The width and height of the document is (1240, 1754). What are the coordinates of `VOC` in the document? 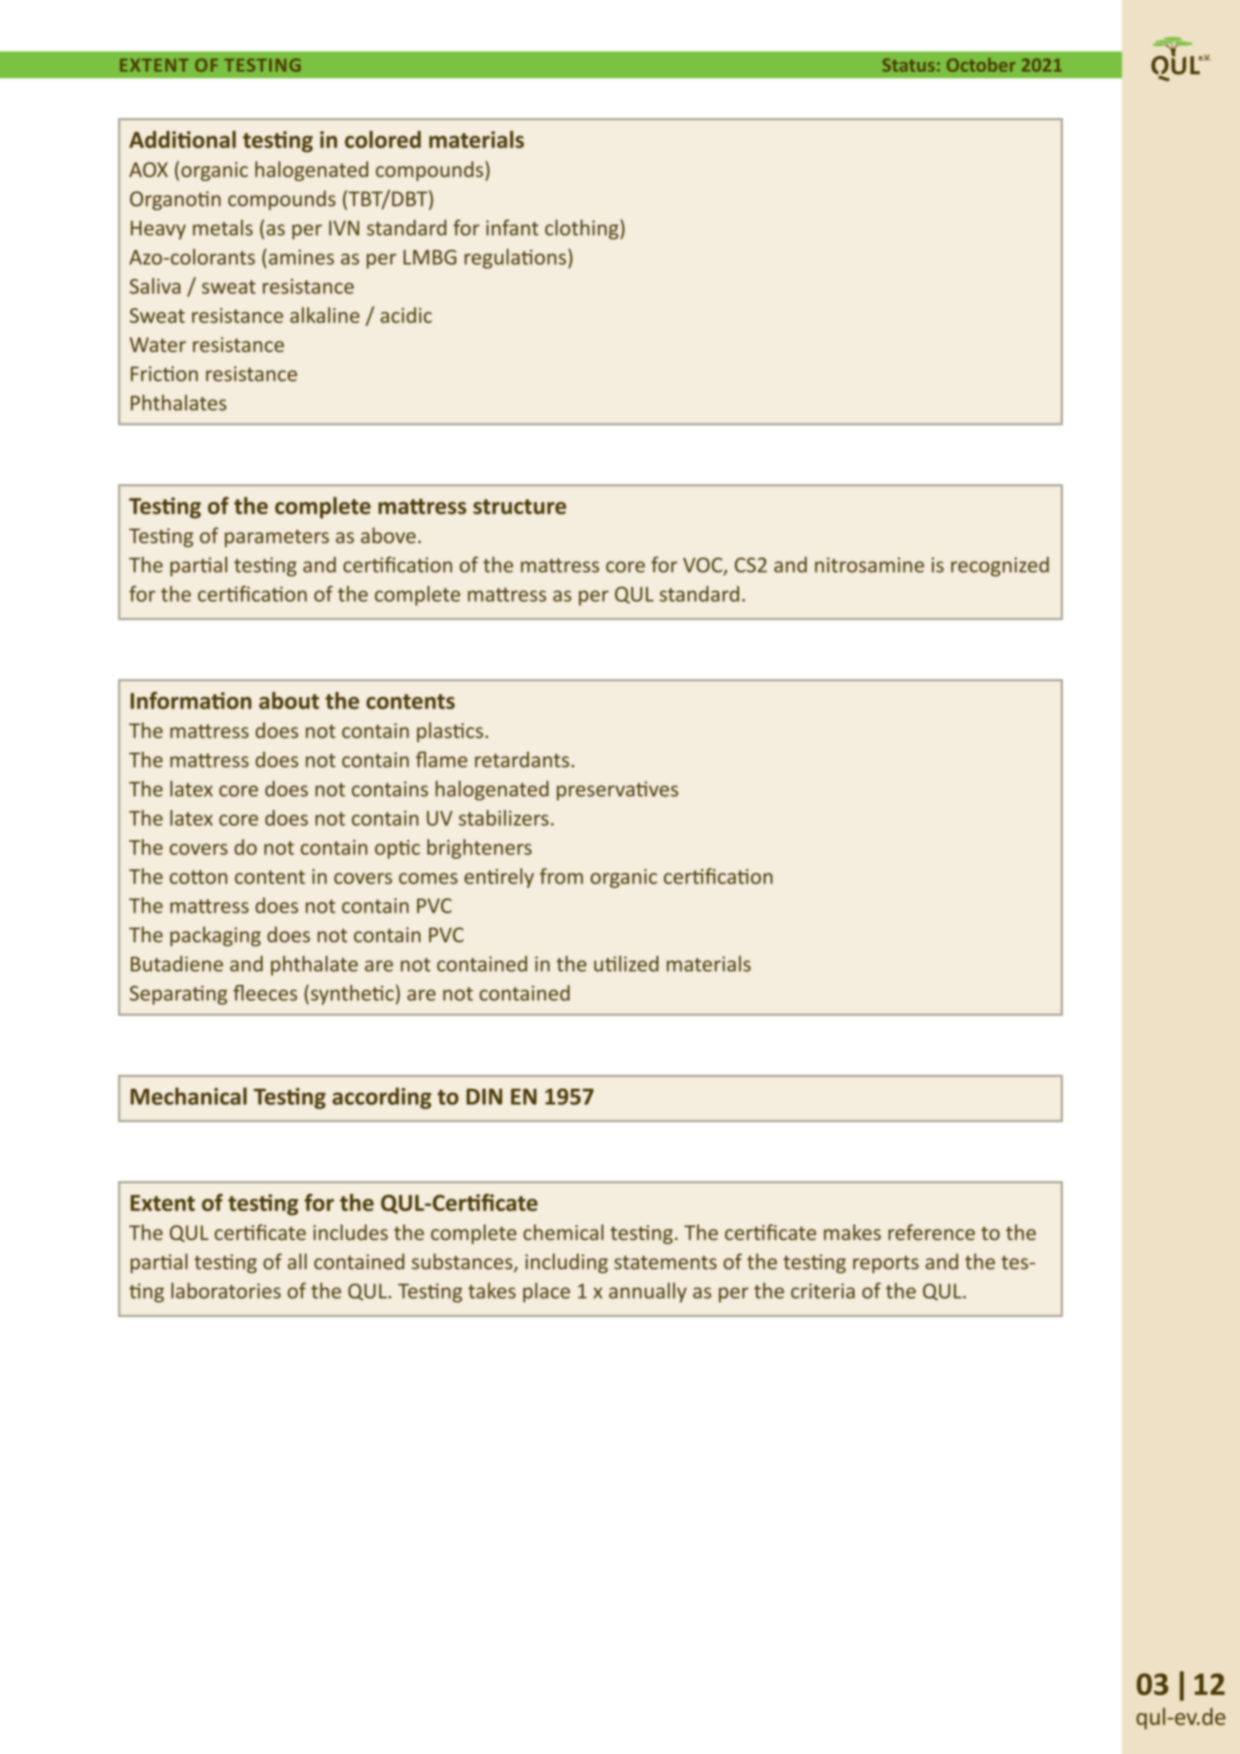 It's located at (704, 566).
